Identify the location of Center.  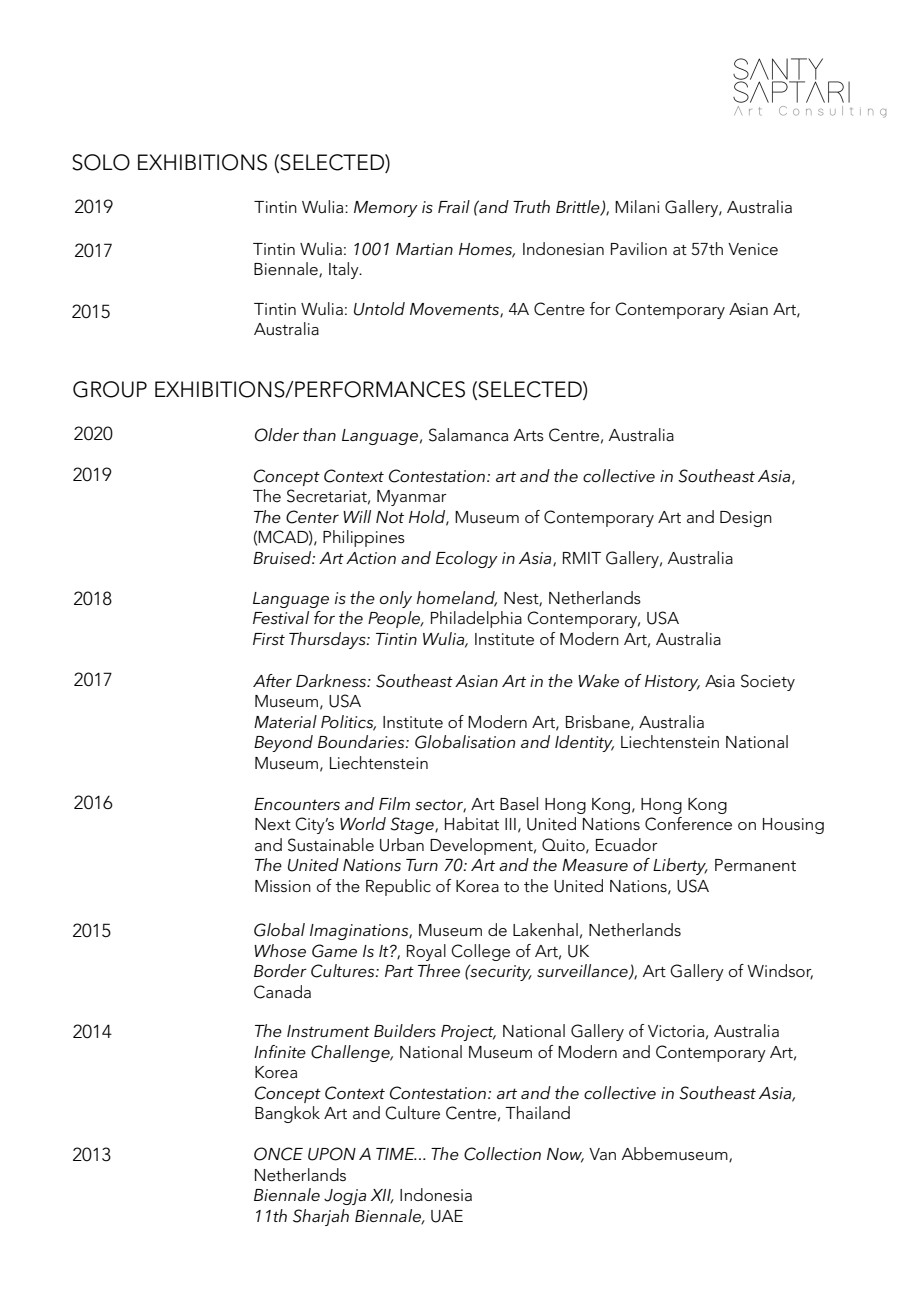
(312, 517).
